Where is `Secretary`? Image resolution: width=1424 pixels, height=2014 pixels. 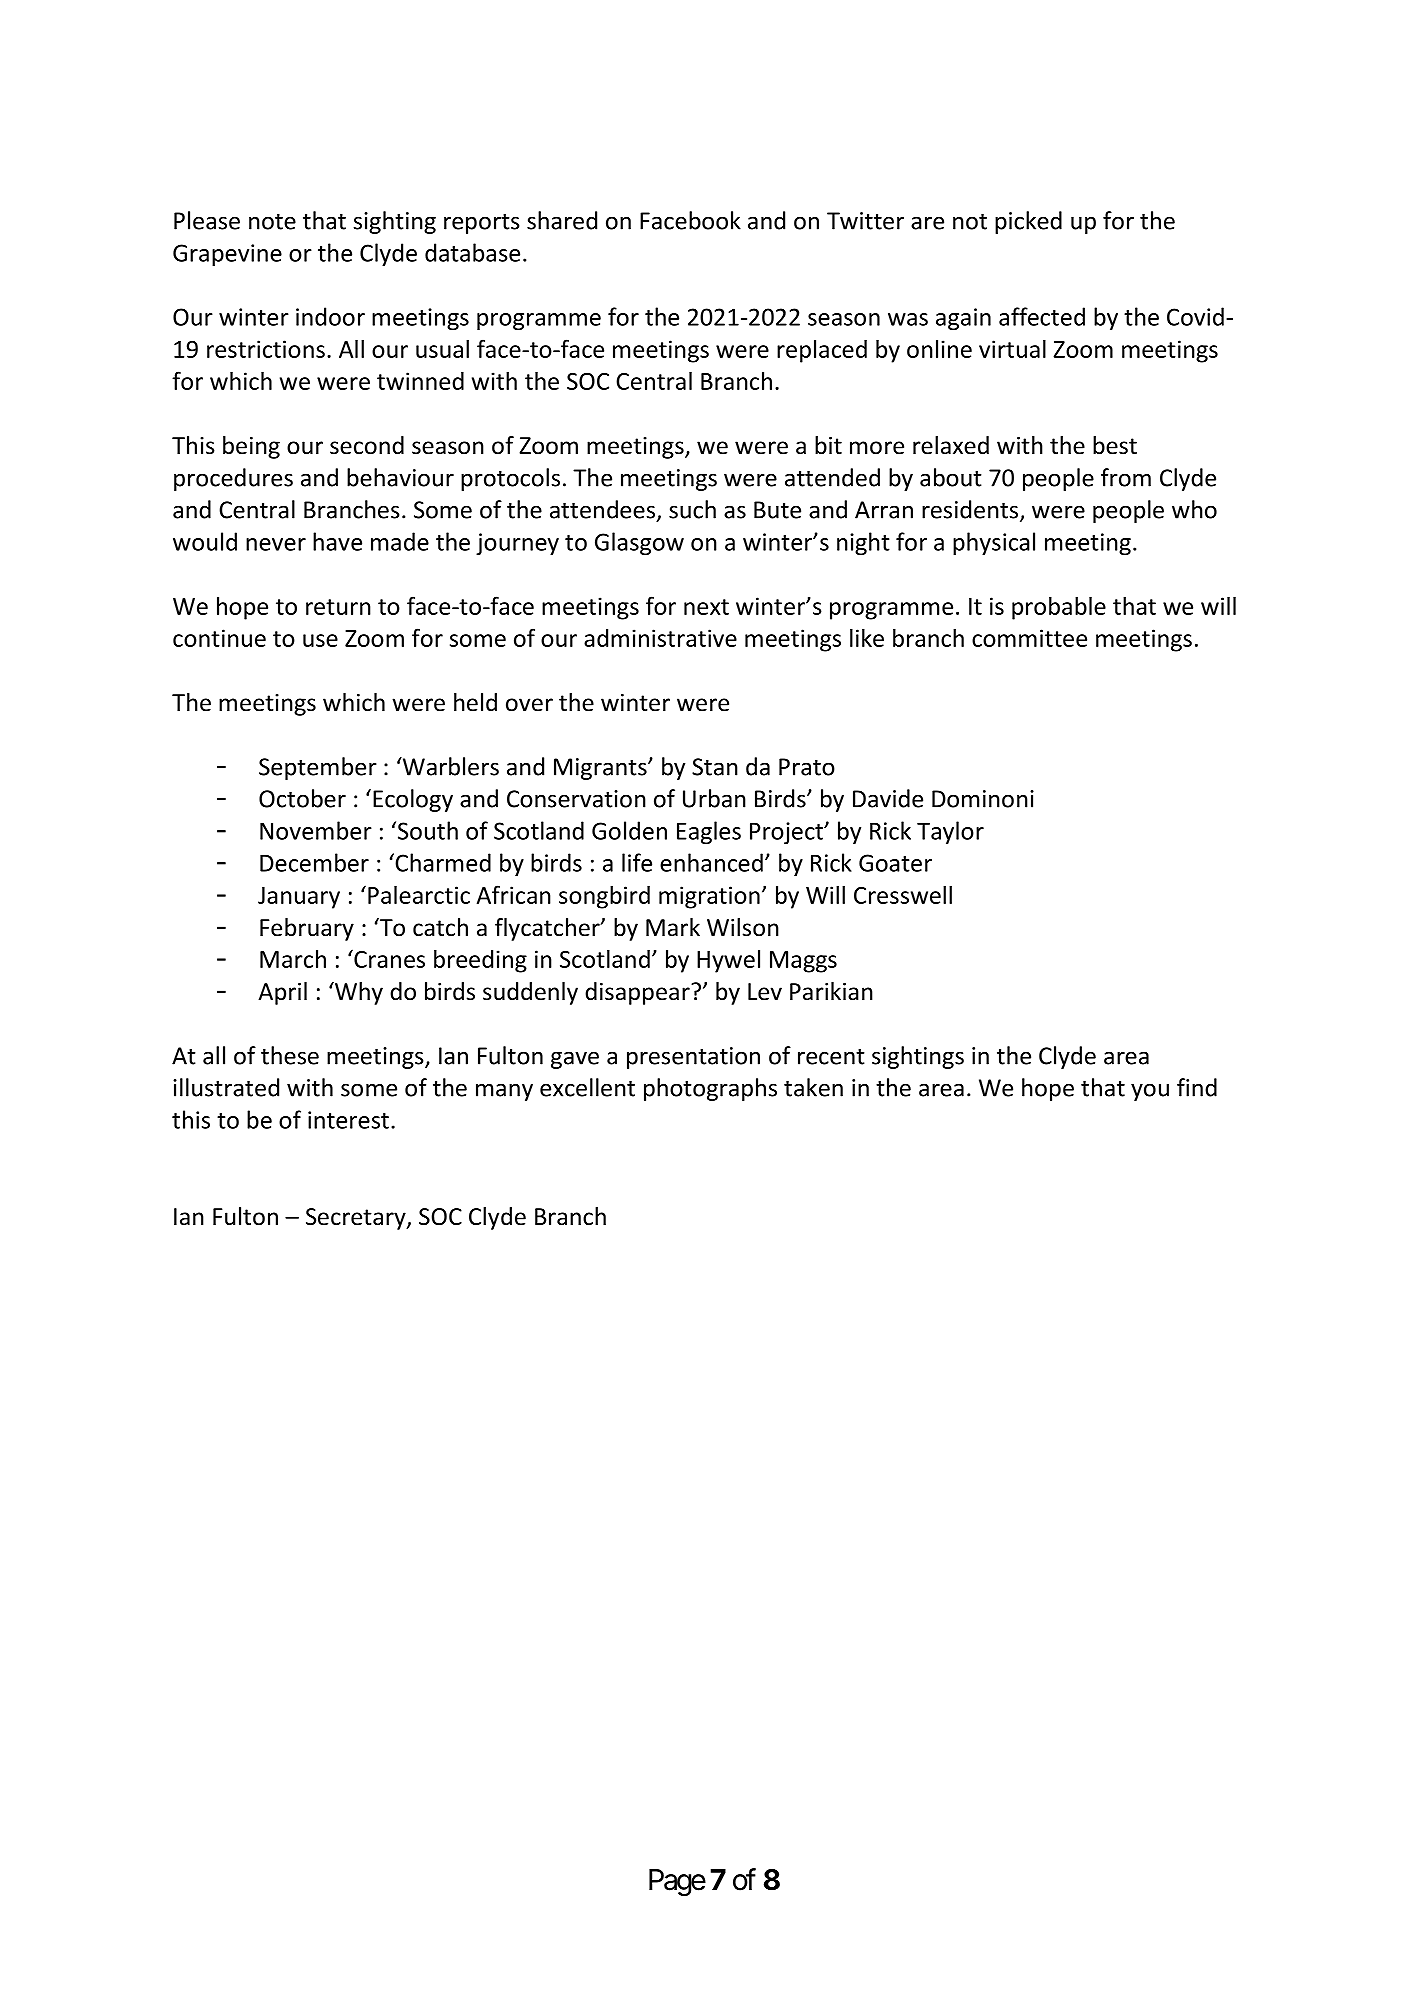
Secretary is located at coordinates (357, 1219).
